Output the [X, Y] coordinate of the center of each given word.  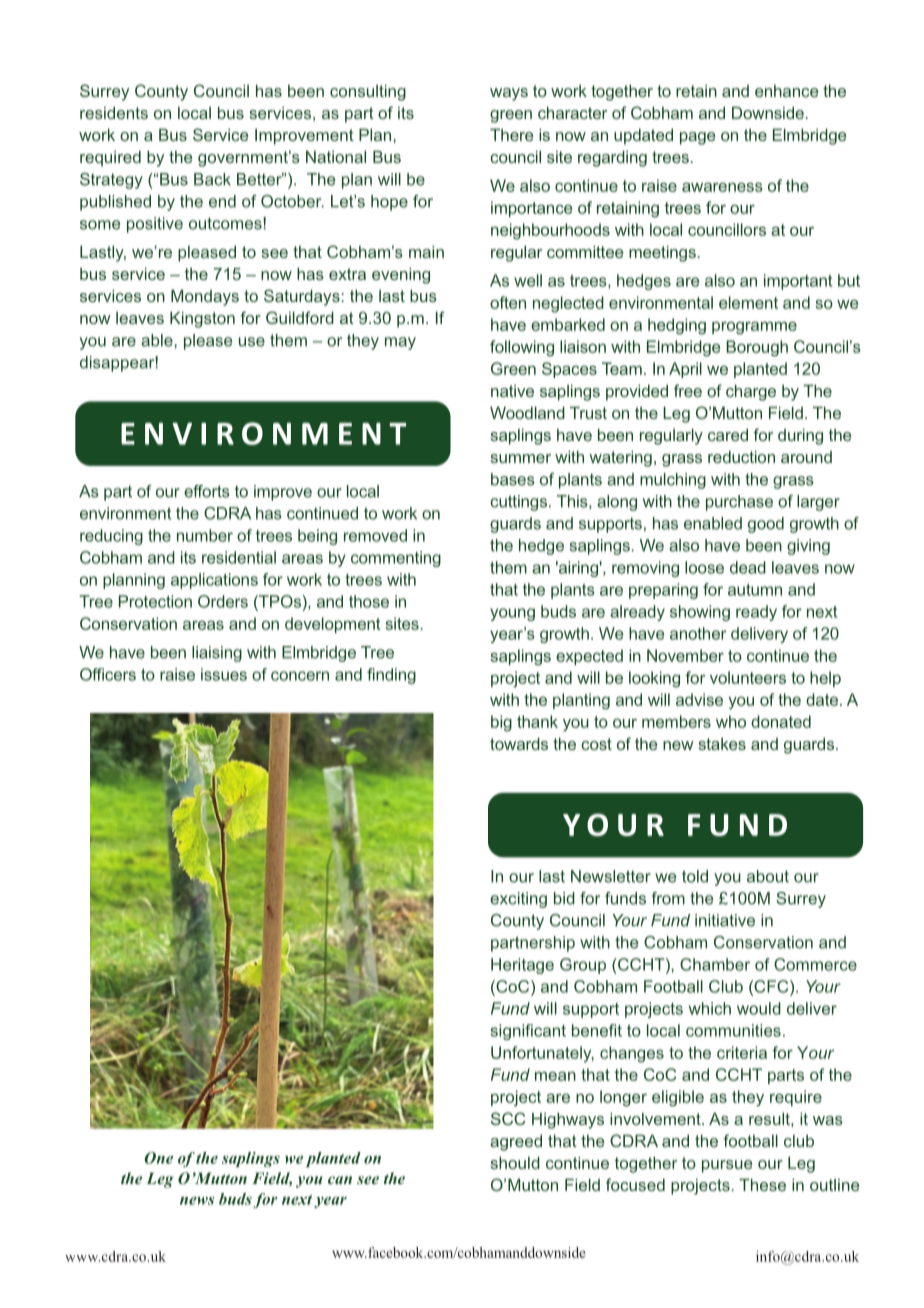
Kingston [202, 319]
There [512, 134]
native [512, 391]
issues [224, 674]
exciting [518, 900]
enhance [787, 91]
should [515, 1162]
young [512, 614]
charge [751, 392]
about [768, 876]
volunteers [748, 677]
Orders [223, 601]
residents [114, 112]
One [158, 1158]
